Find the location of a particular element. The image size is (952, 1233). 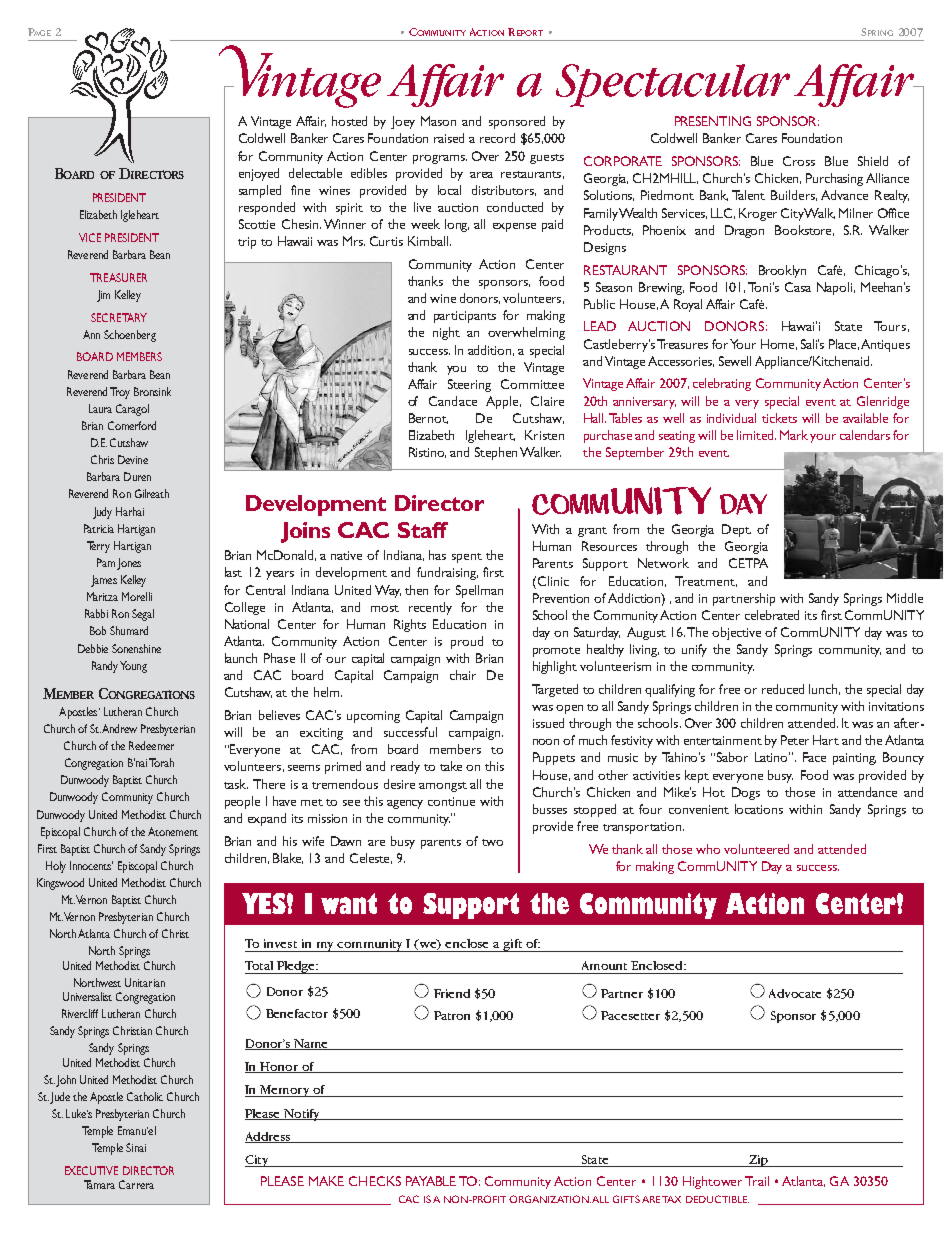

Segal is located at coordinates (143, 615).
